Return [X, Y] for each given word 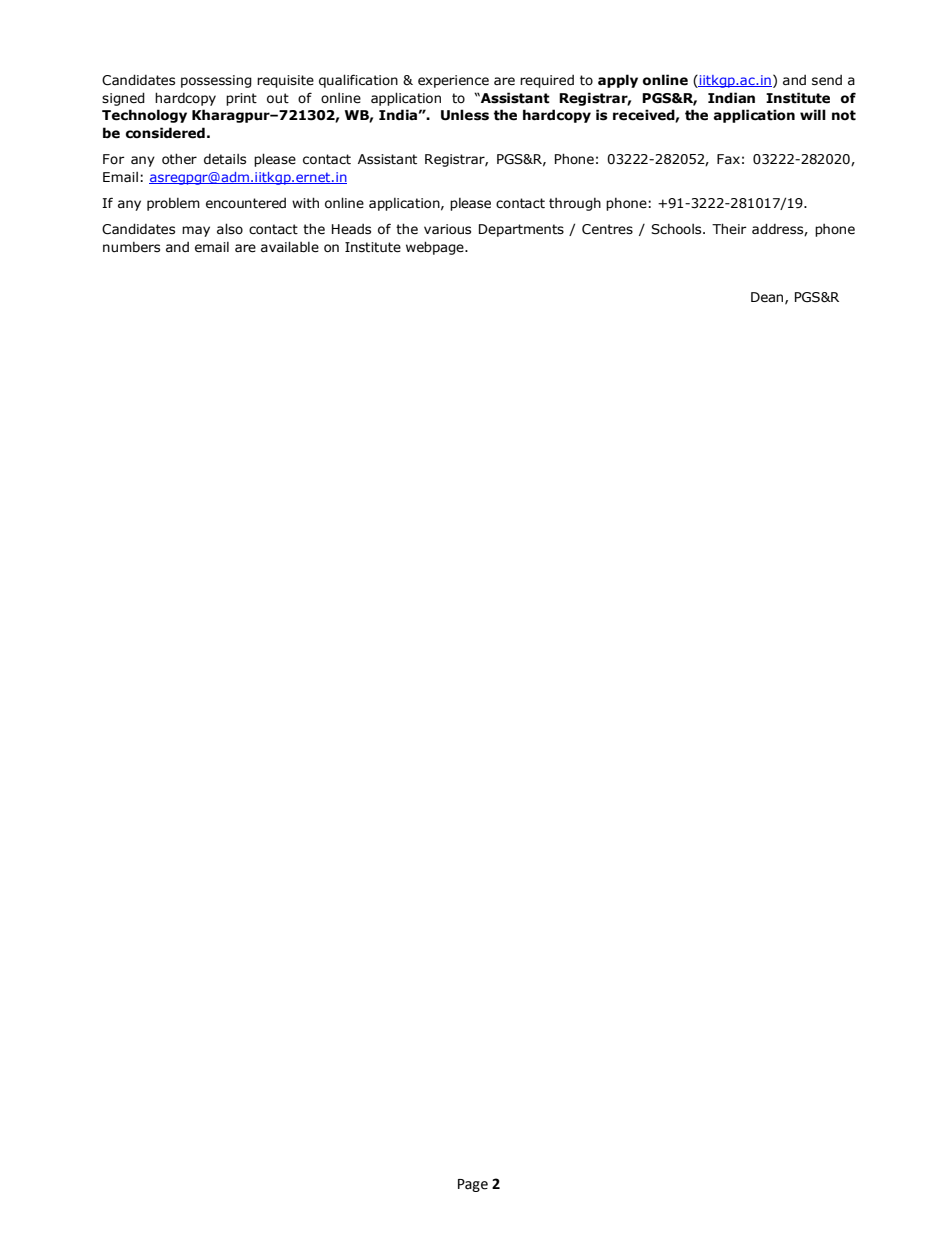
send [827, 80]
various [447, 229]
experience [453, 81]
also [230, 229]
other [179, 158]
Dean [768, 298]
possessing [216, 81]
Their [729, 229]
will [813, 114]
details [225, 159]
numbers [131, 247]
